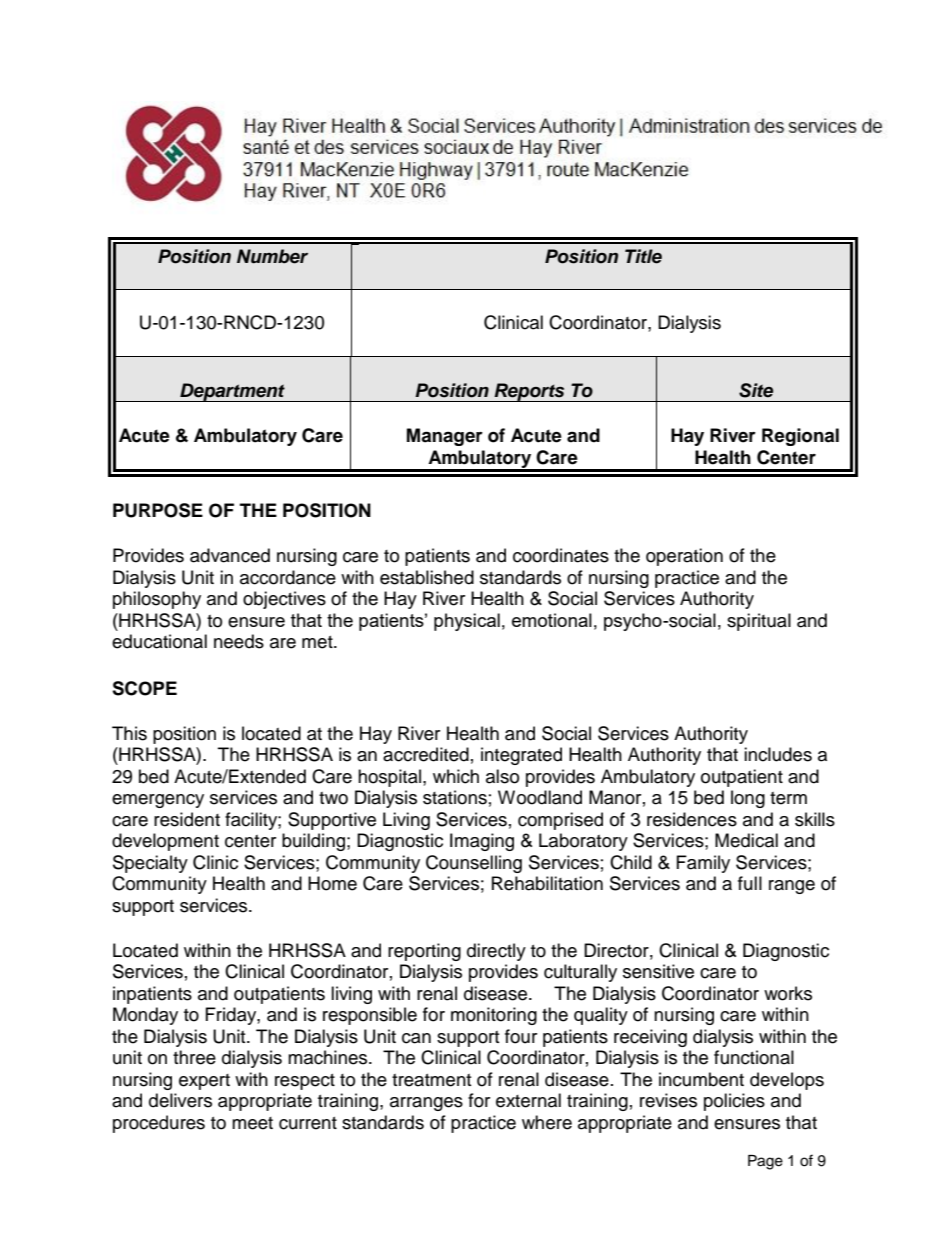  I want to click on includes, so click(778, 754).
